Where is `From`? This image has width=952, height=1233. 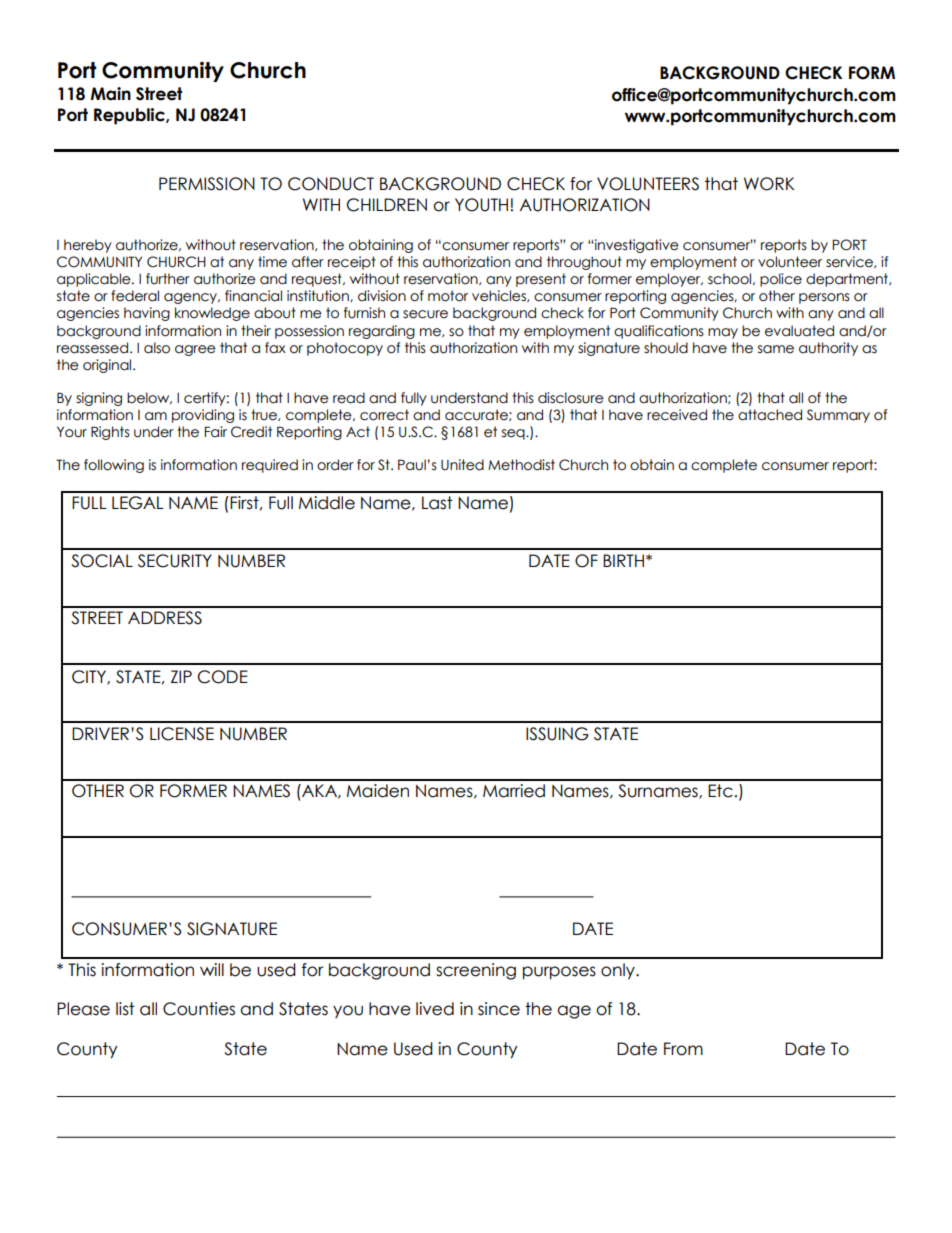
From is located at coordinates (683, 1049).
